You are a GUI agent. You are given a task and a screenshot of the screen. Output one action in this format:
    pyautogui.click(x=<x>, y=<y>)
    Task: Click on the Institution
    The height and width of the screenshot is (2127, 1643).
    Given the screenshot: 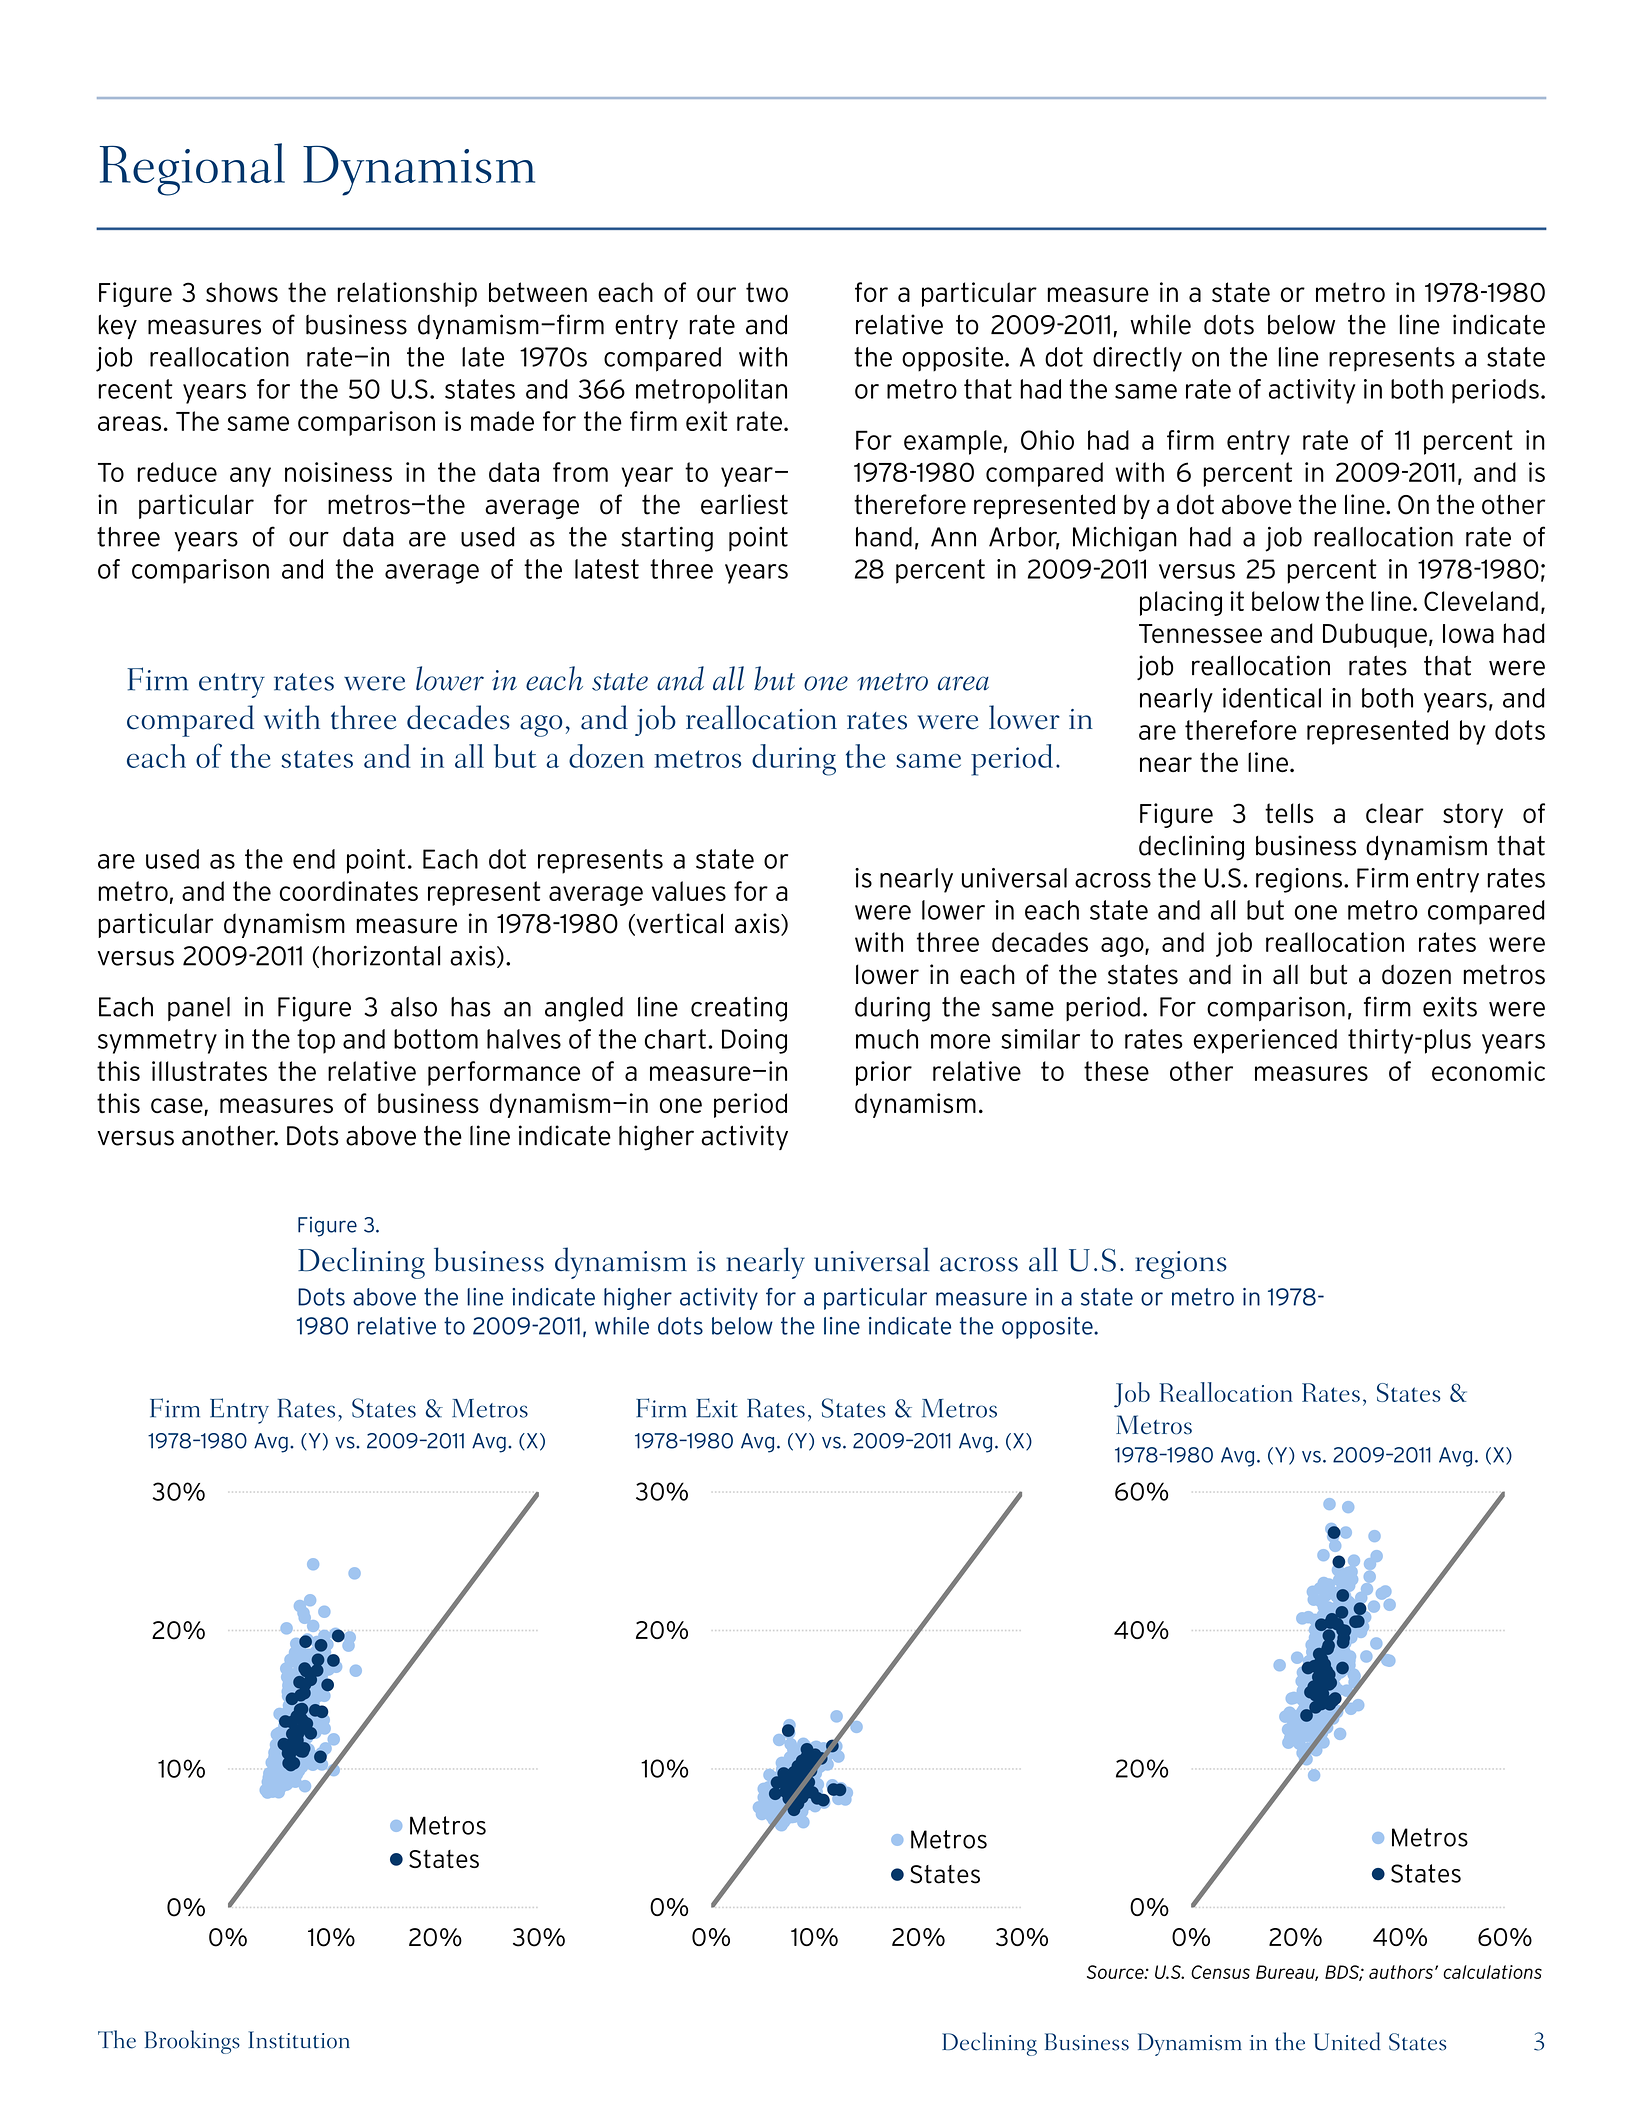 What is the action you would take?
    pyautogui.click(x=299, y=2040)
